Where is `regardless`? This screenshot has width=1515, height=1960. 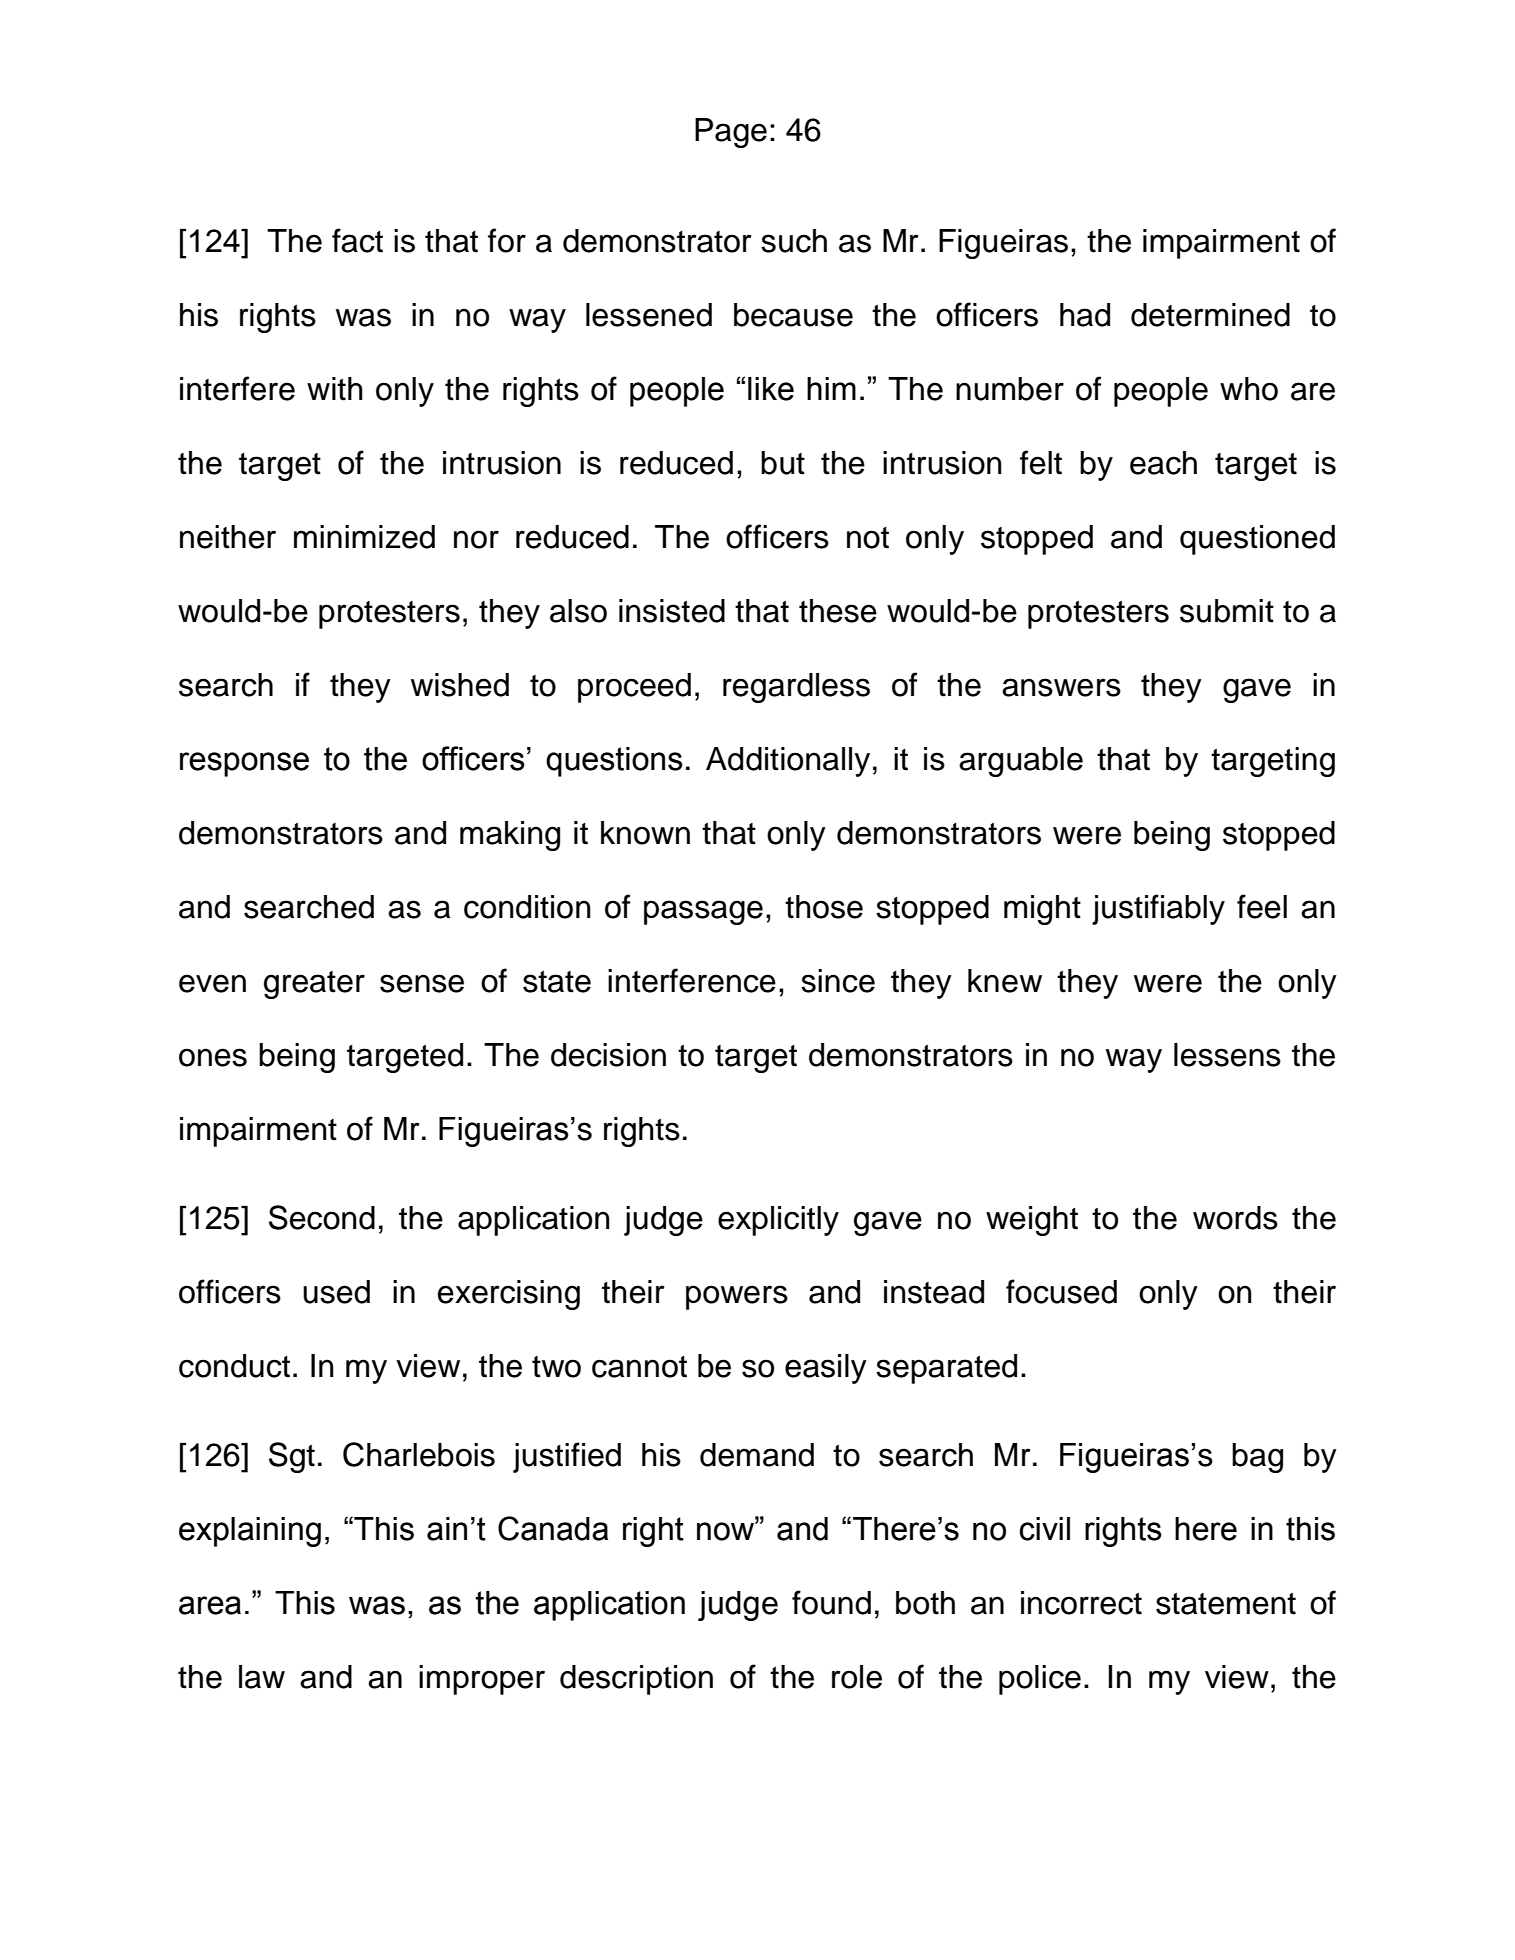 regardless is located at coordinates (796, 688).
